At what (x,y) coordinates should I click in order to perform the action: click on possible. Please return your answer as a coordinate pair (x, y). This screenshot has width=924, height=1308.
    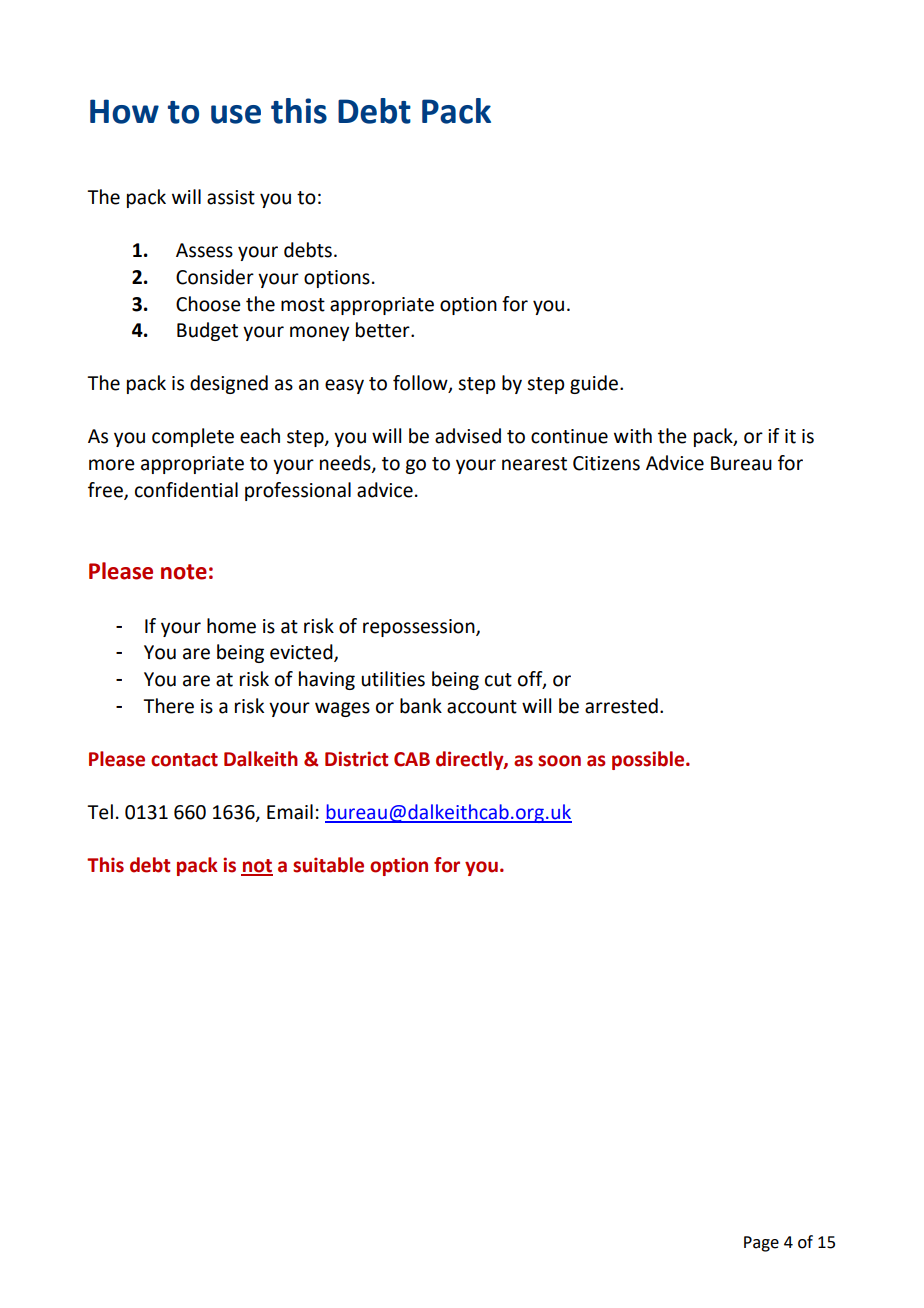
    Looking at the image, I should click on (649, 760).
